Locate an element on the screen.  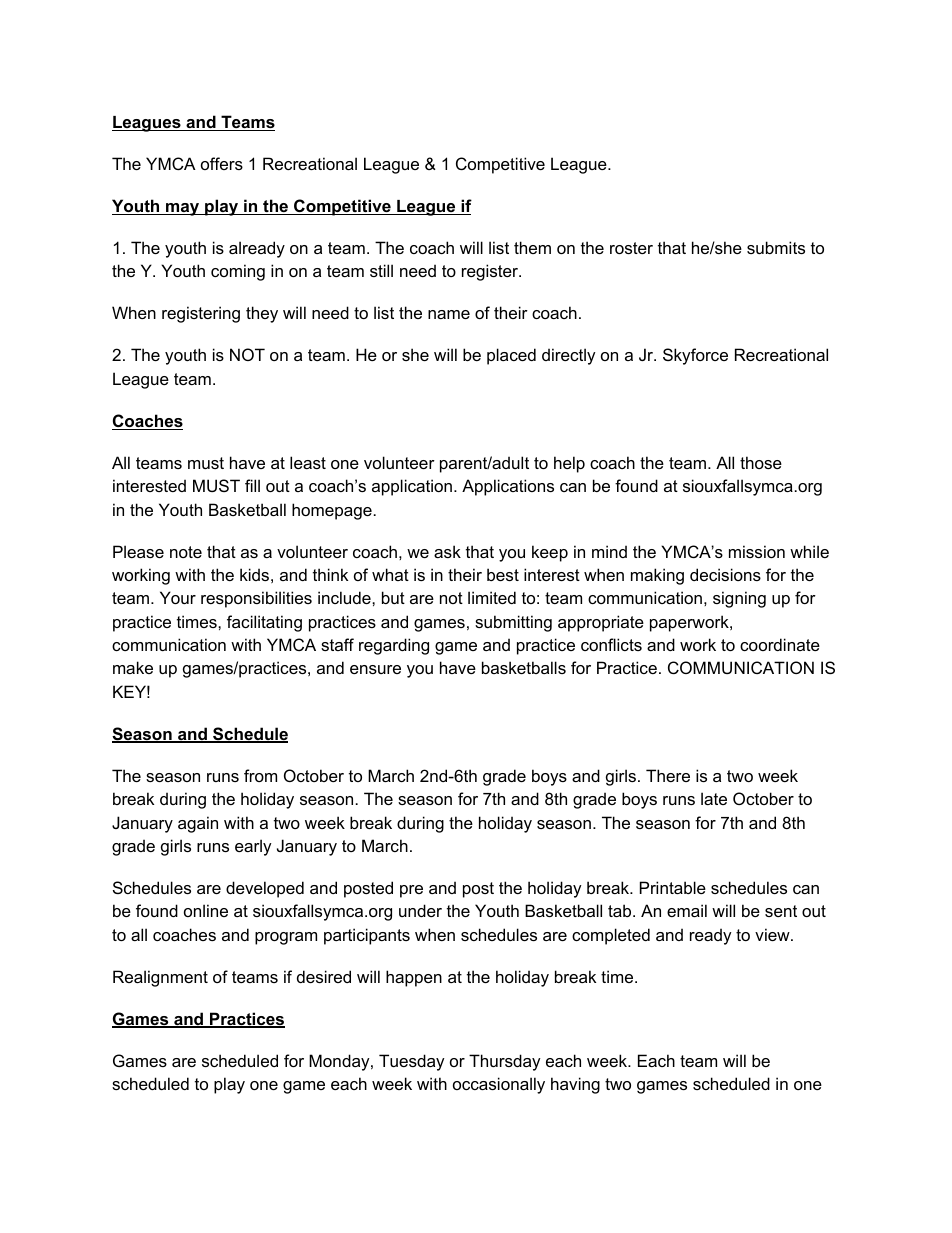
make is located at coordinates (133, 667).
